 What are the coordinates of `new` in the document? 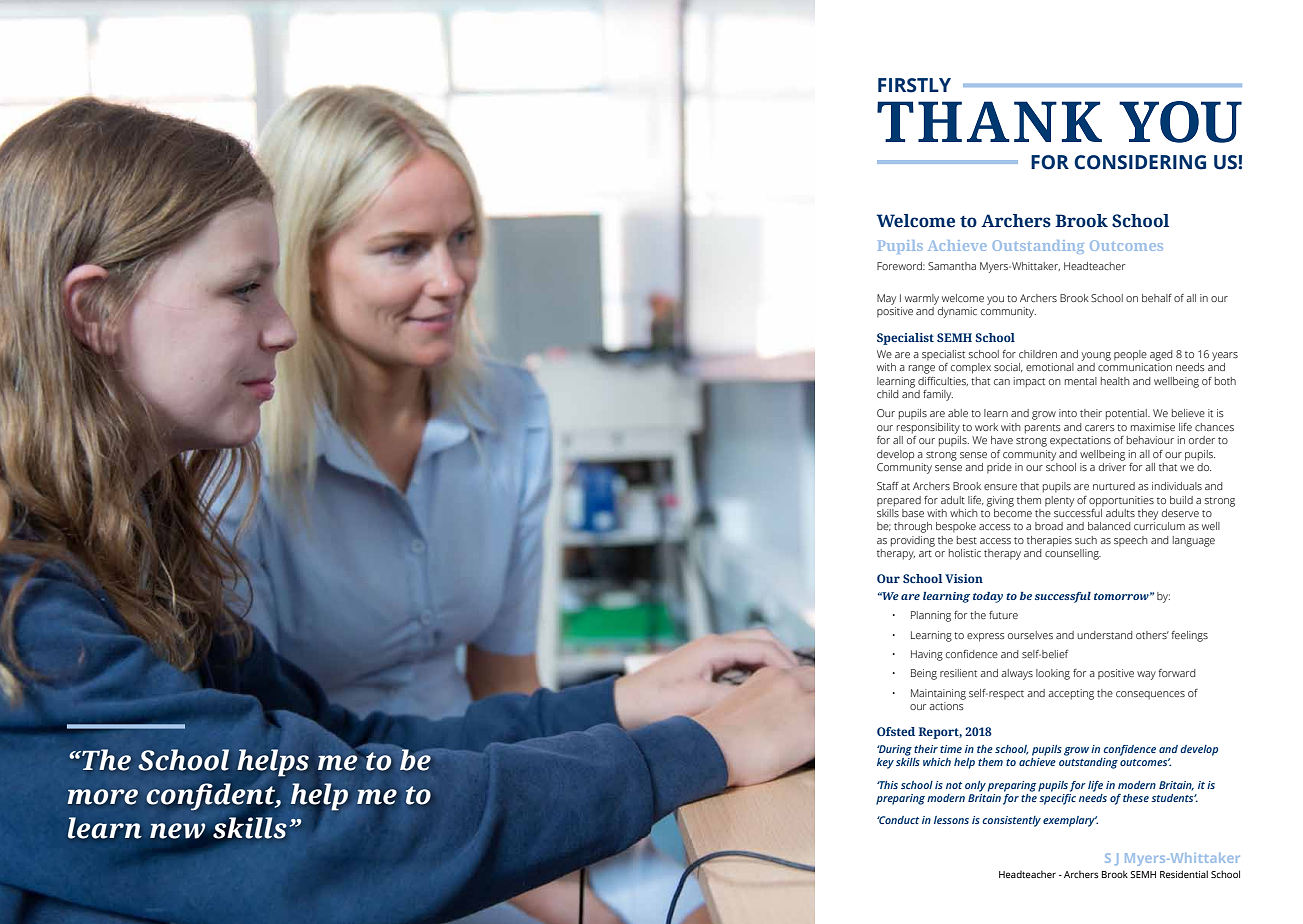 It's located at (177, 831).
